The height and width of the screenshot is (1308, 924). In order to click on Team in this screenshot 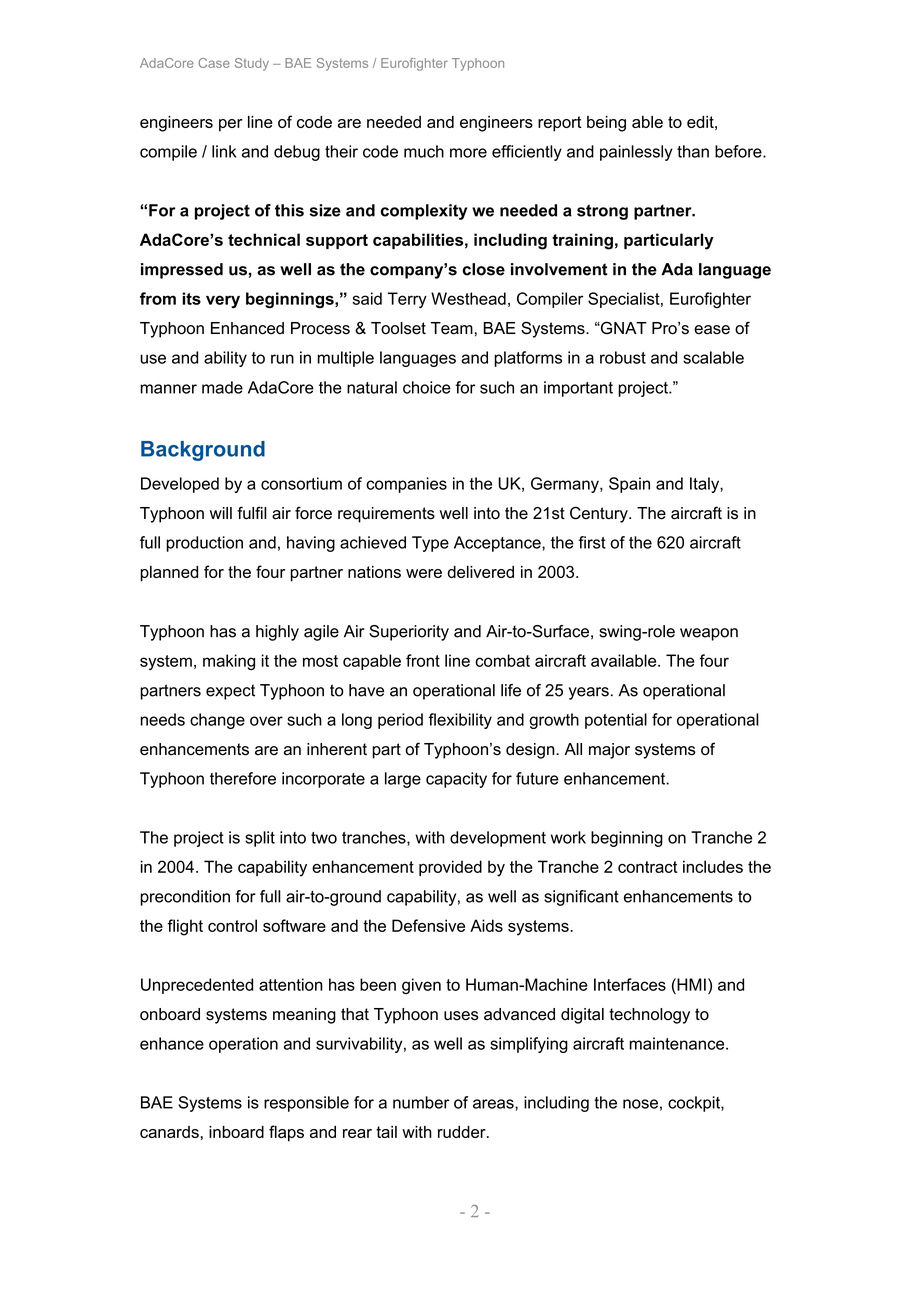, I will do `click(452, 328)`.
